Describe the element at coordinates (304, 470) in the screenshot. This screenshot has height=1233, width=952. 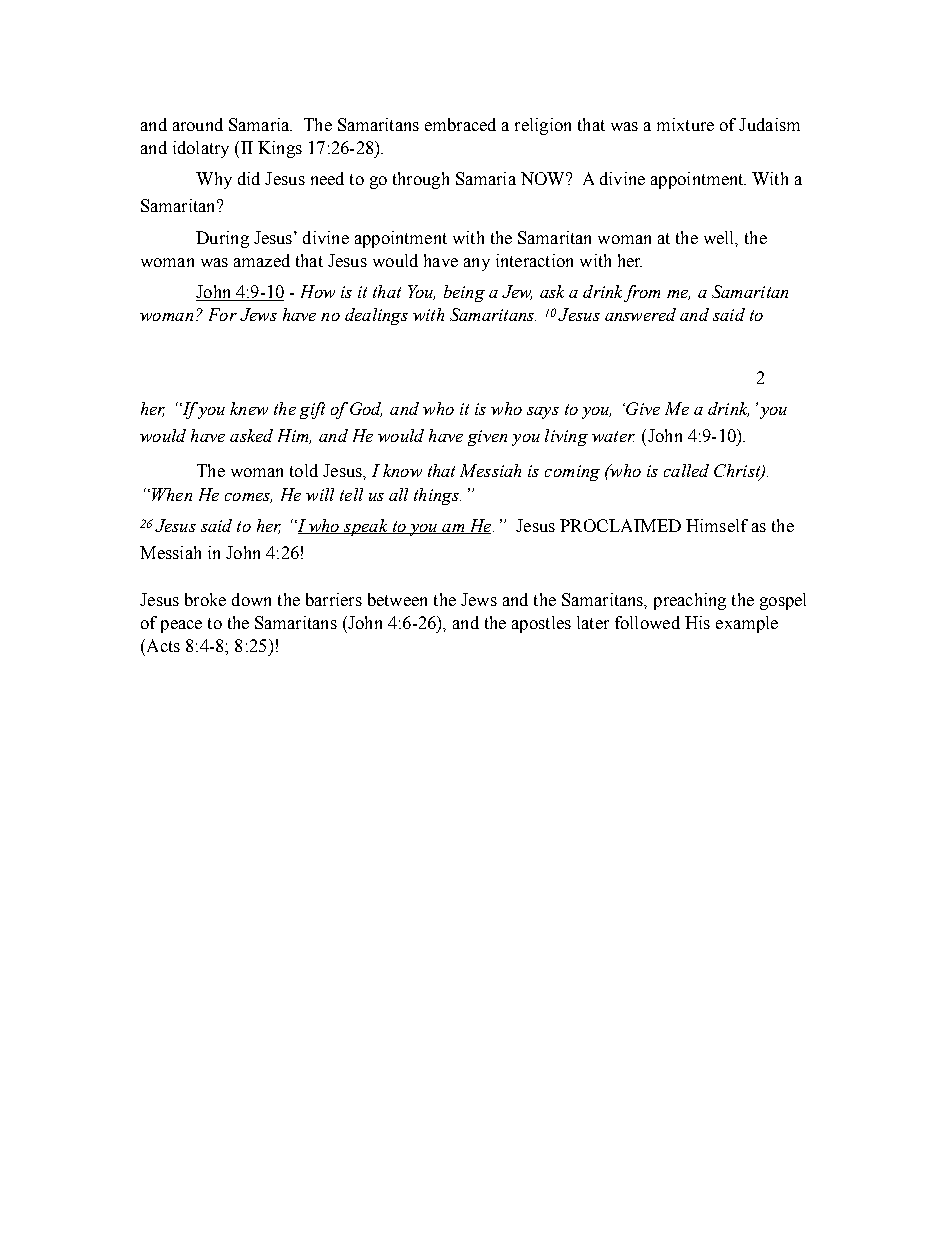
I see `told` at that location.
